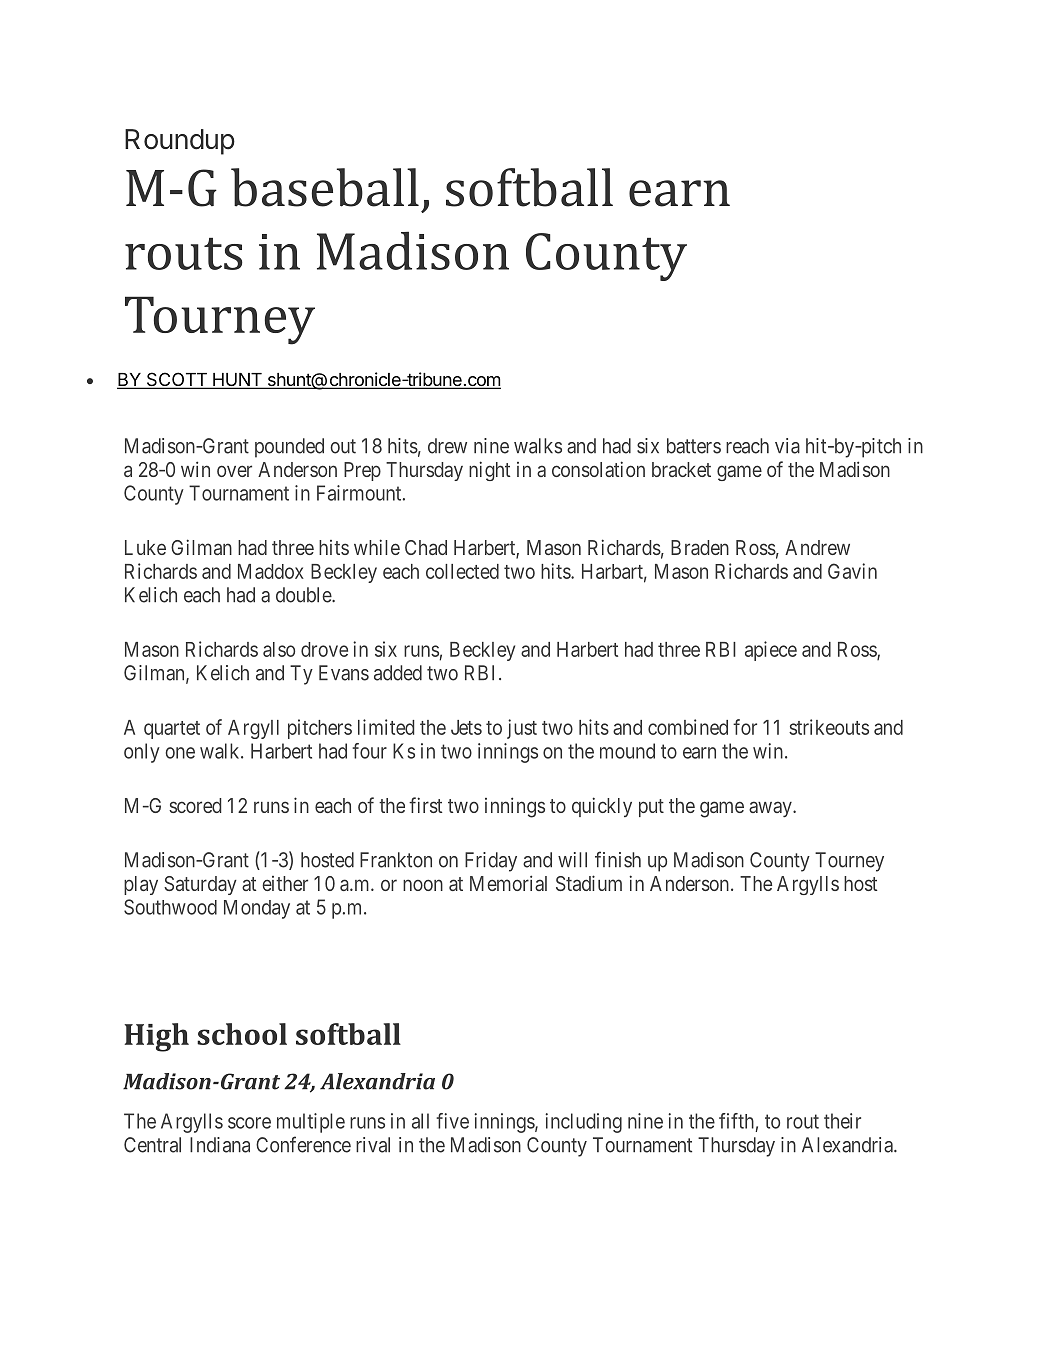 The height and width of the screenshot is (1356, 1048). Describe the element at coordinates (279, 649) in the screenshot. I see `also` at that location.
